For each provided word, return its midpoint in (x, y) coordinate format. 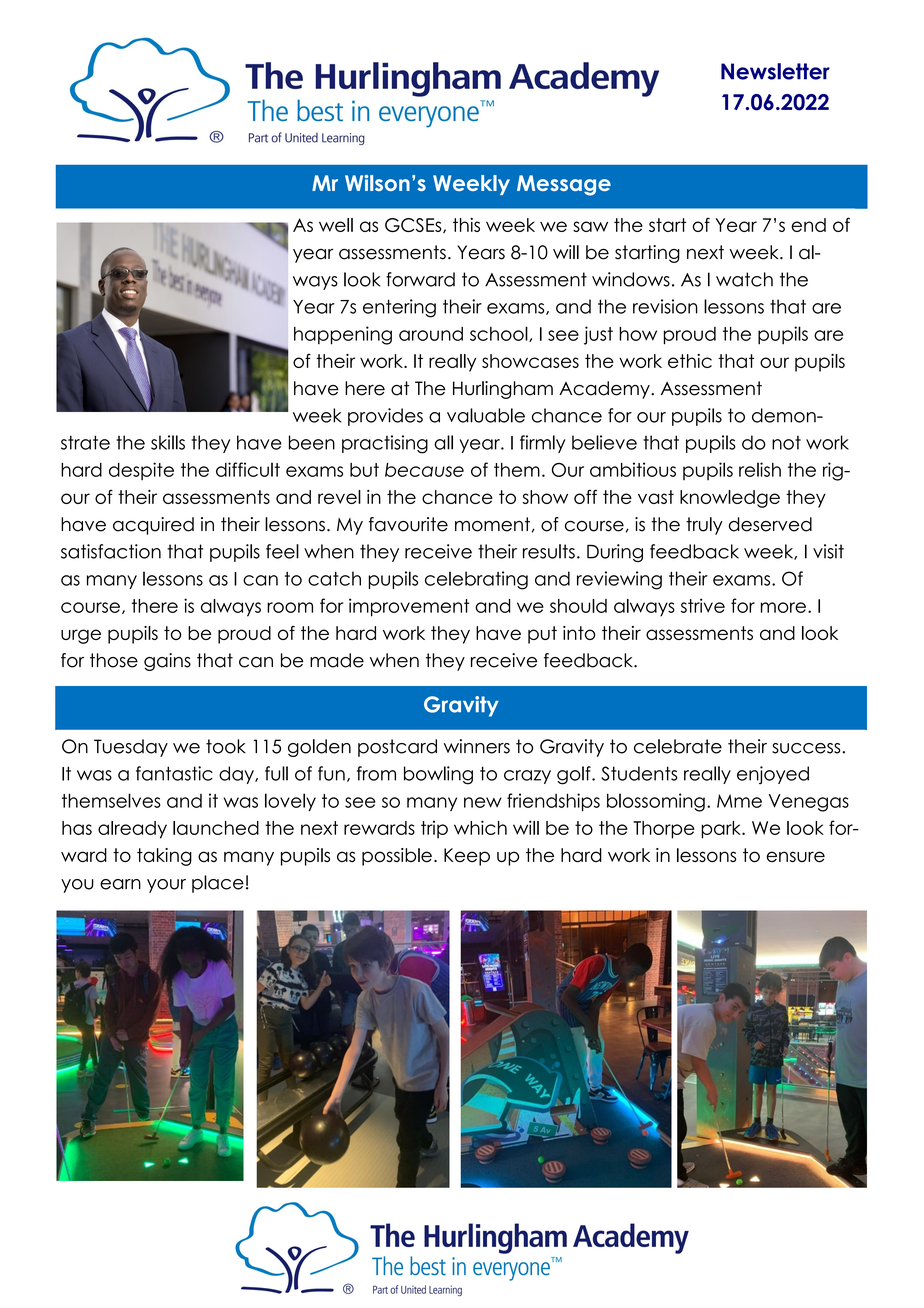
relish (760, 469)
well (336, 225)
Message (564, 185)
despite (141, 471)
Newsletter (775, 71)
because (424, 470)
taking (164, 857)
